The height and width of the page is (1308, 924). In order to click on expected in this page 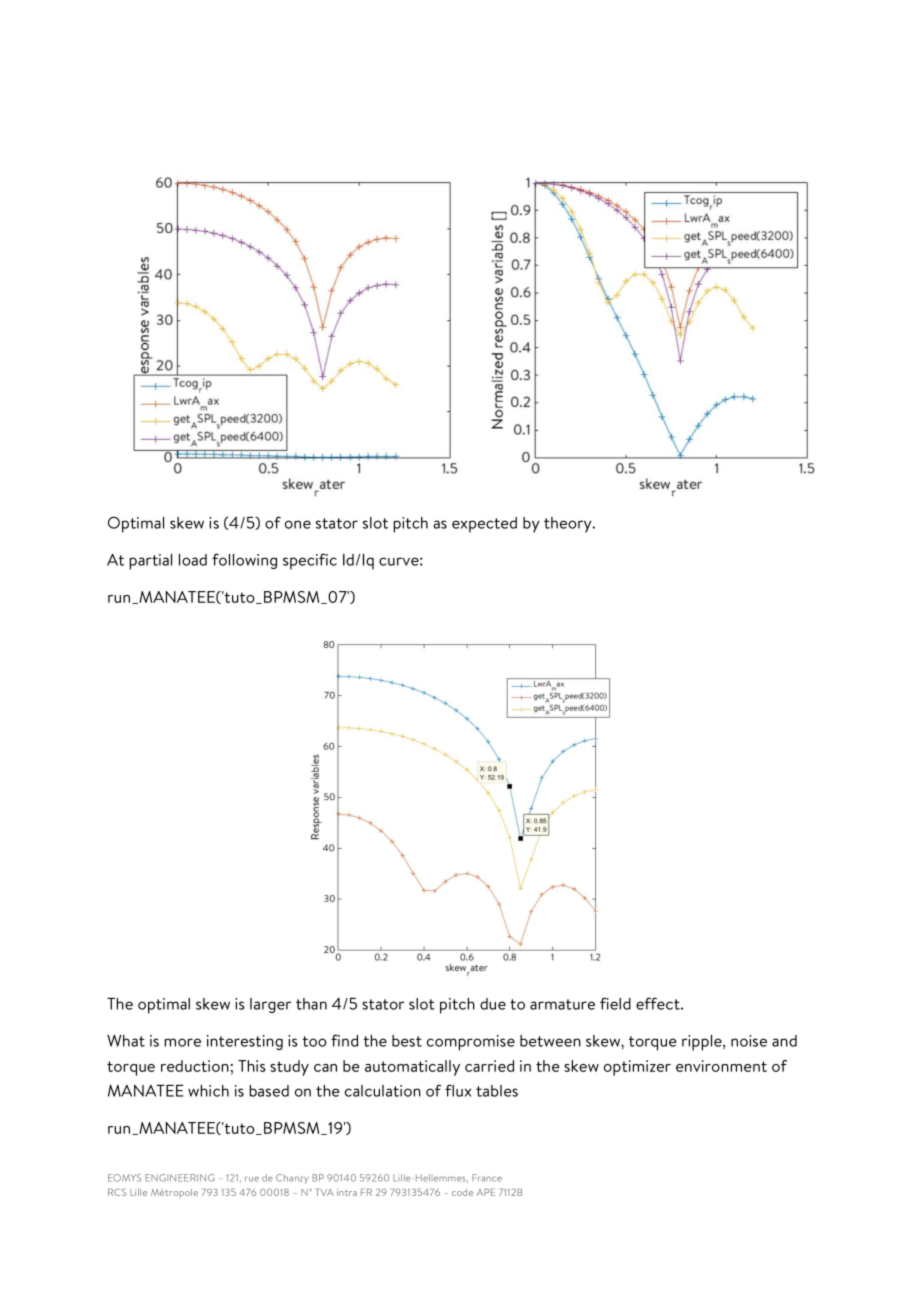, I will do `click(484, 525)`.
